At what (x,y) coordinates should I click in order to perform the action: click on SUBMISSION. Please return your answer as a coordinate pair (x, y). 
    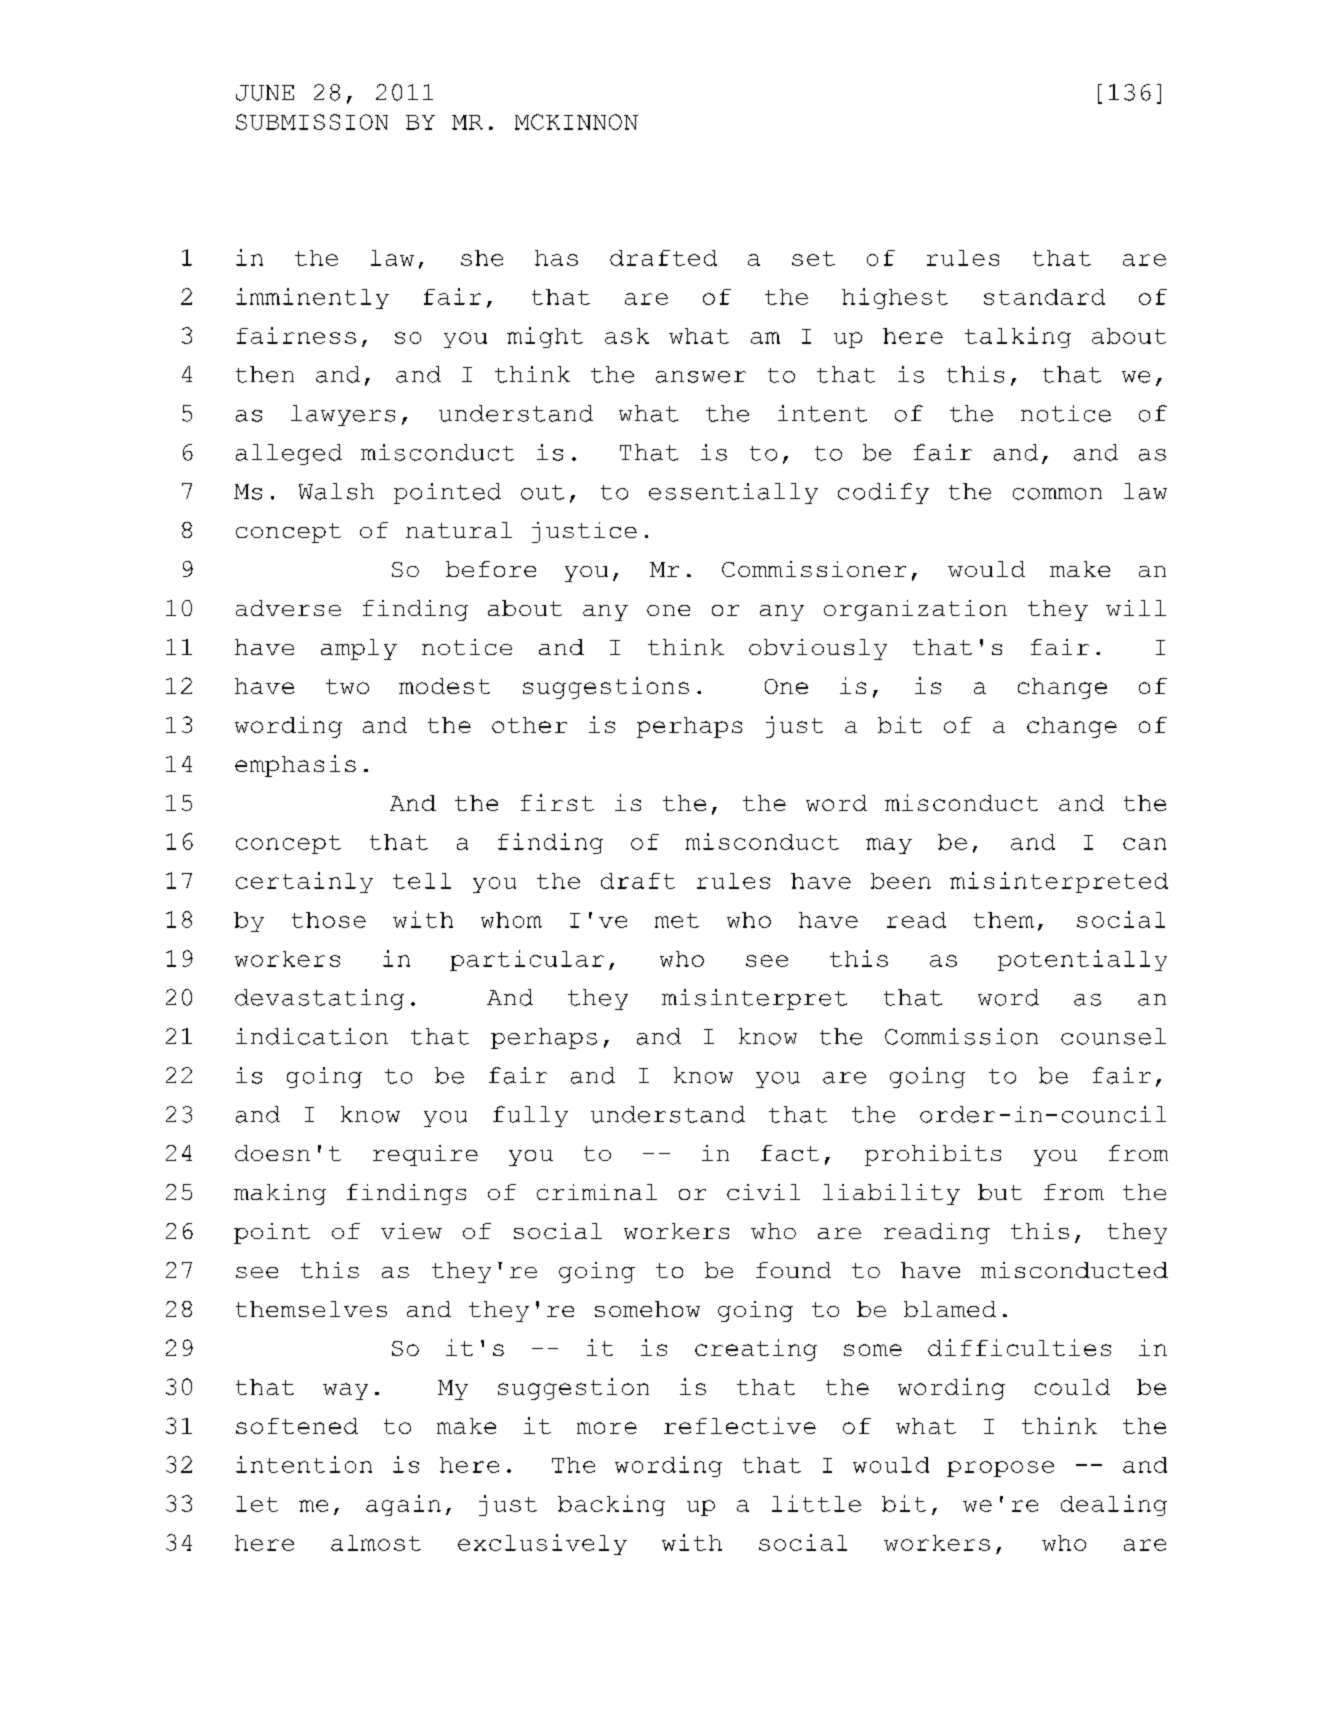
    Looking at the image, I should click on (312, 122).
